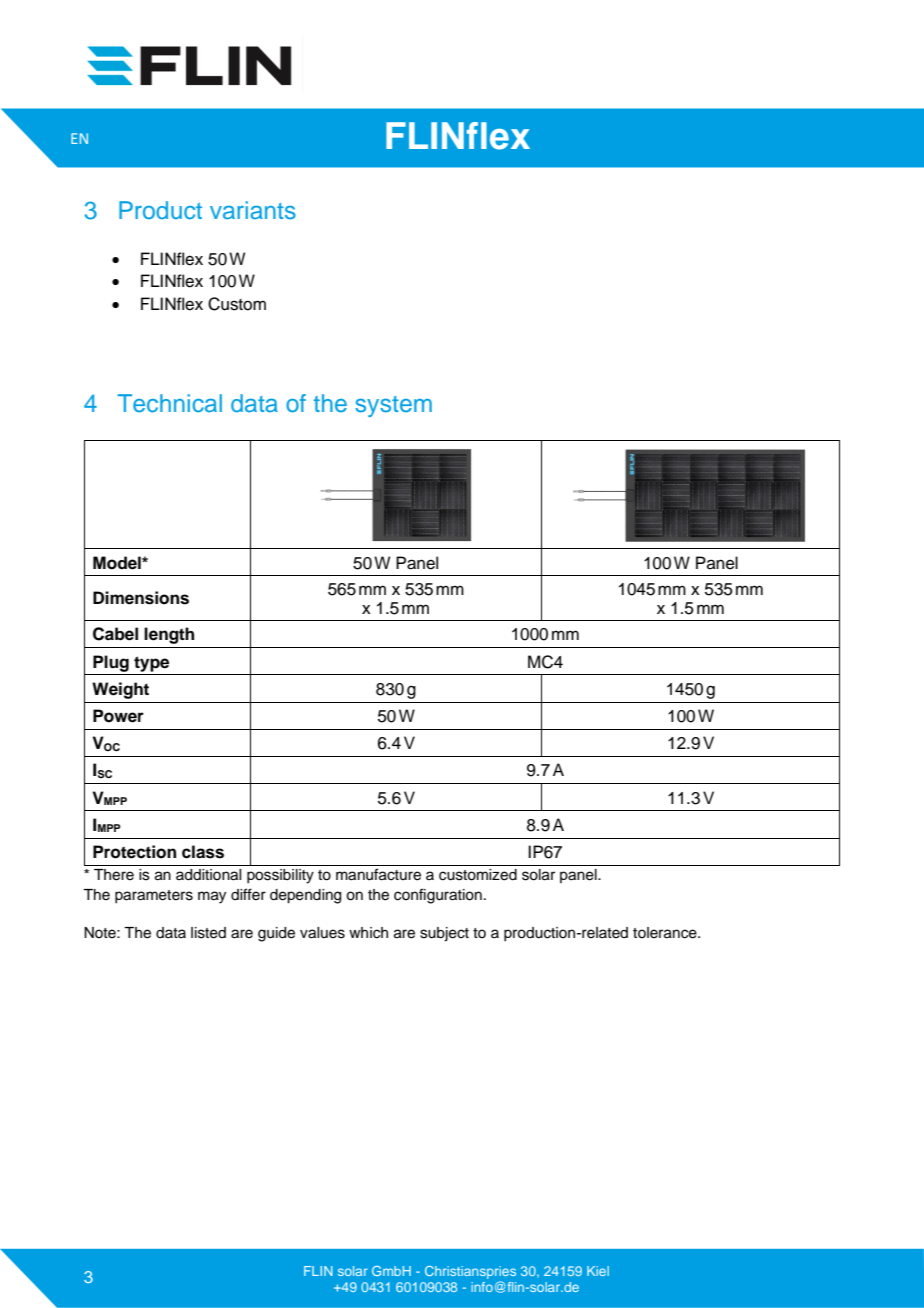 Image resolution: width=924 pixels, height=1308 pixels. What do you see at coordinates (253, 210) in the screenshot?
I see `variants` at bounding box center [253, 210].
